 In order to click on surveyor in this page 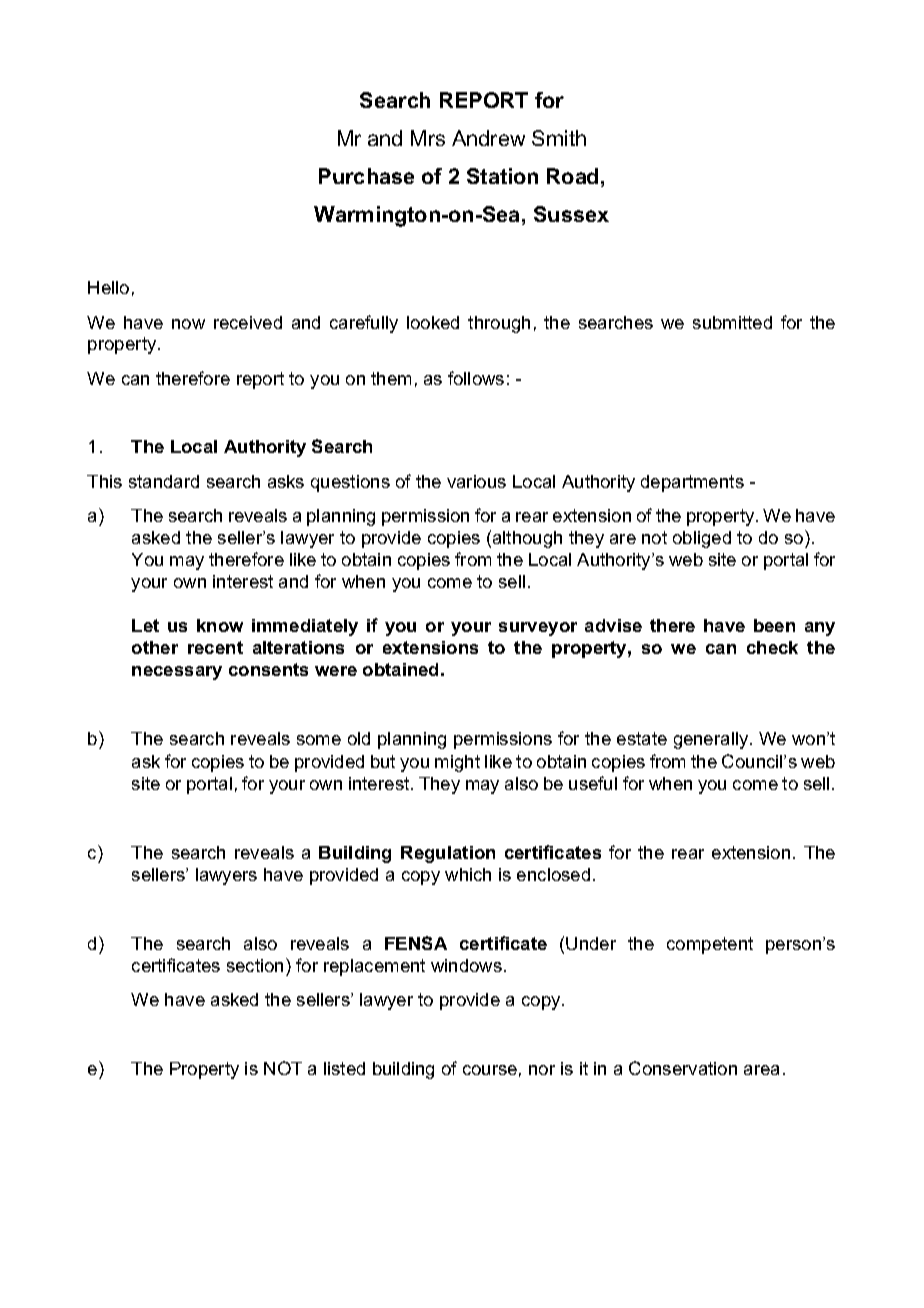, I will do `click(538, 629)`.
